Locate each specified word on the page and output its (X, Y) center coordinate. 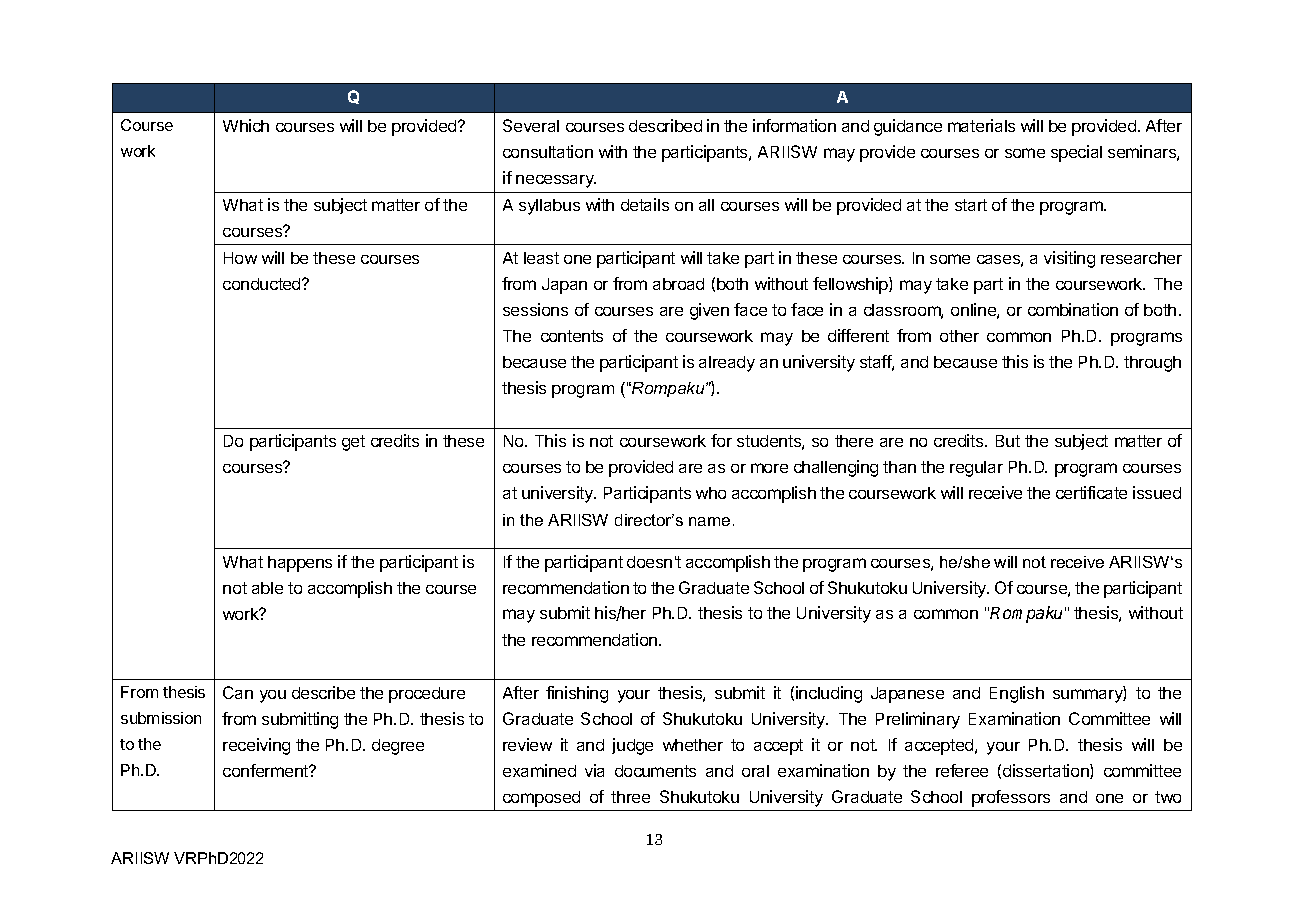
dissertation (1047, 771)
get (353, 443)
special (1076, 153)
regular (976, 469)
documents (655, 771)
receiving (256, 746)
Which (246, 125)
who (711, 493)
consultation (548, 151)
